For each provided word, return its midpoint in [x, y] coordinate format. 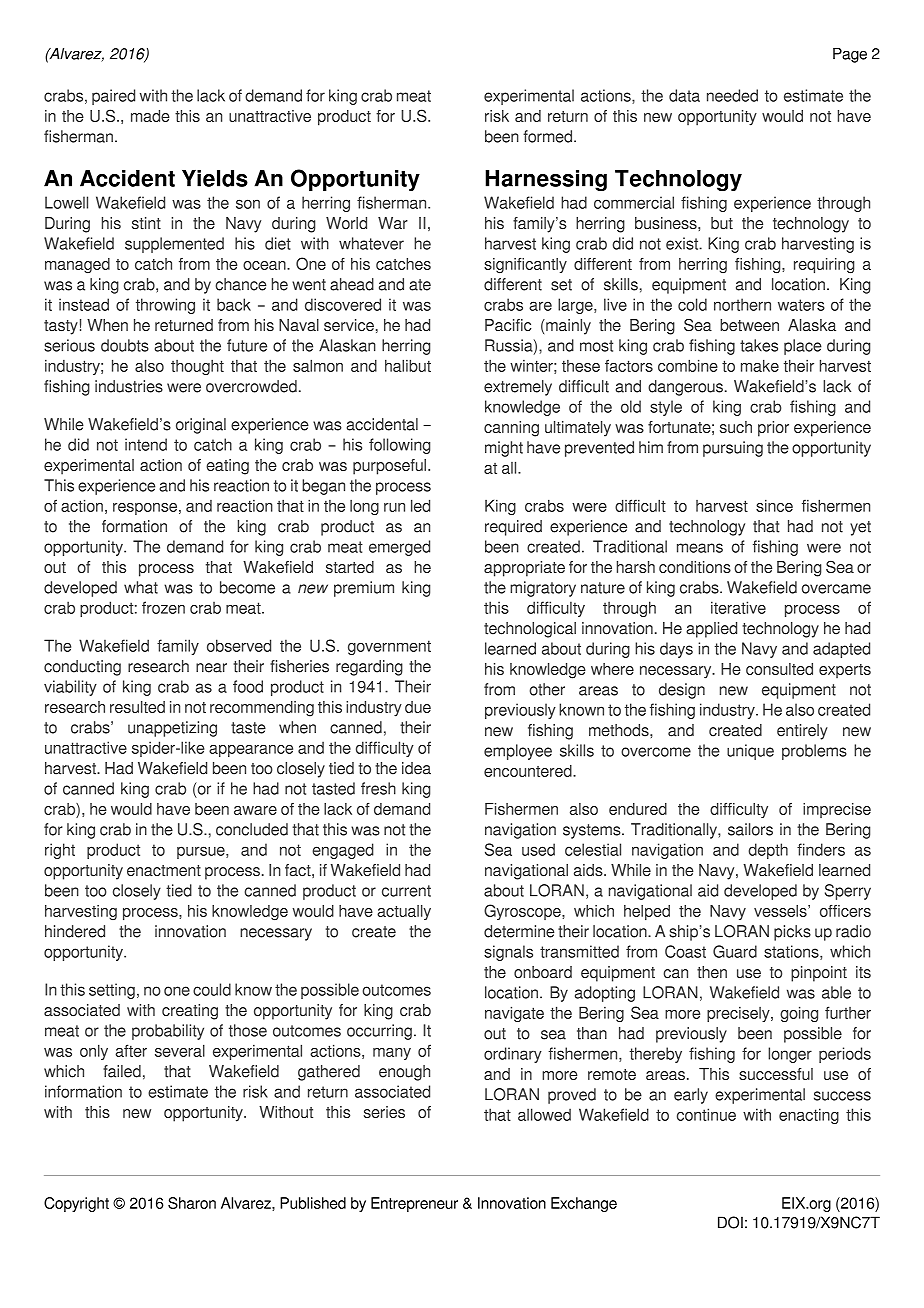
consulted [779, 669]
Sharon [192, 1203]
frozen [163, 607]
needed [732, 95]
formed [549, 136]
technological [530, 630]
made [150, 116]
